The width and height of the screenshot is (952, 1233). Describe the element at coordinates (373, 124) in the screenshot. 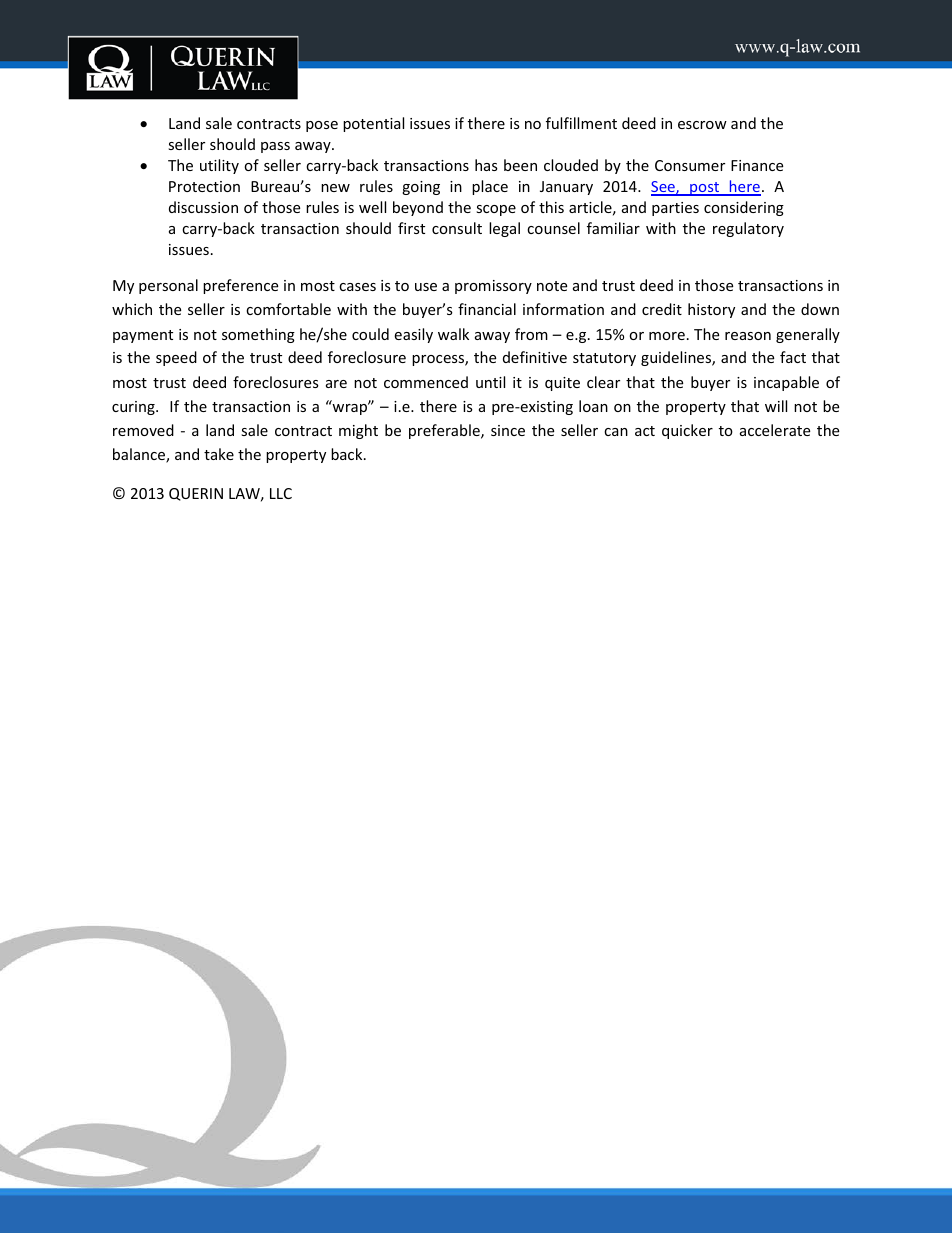

I see `potential` at that location.
